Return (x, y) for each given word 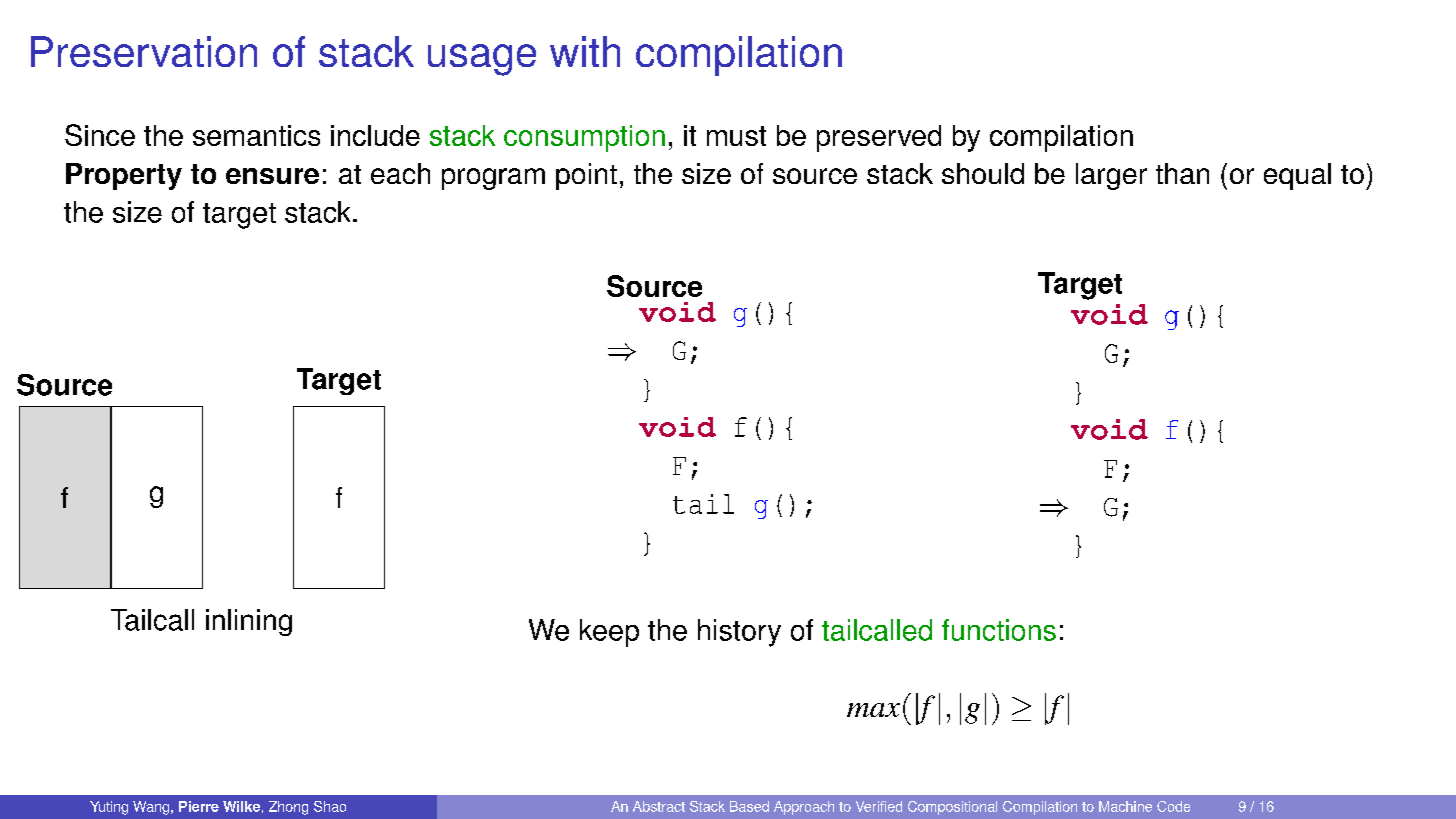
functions (999, 630)
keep (609, 633)
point (586, 176)
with (585, 51)
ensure (272, 176)
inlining (249, 622)
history (739, 633)
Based (749, 806)
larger (1111, 176)
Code (1173, 806)
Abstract (659, 806)
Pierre (199, 806)
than (1182, 173)
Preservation (144, 51)
